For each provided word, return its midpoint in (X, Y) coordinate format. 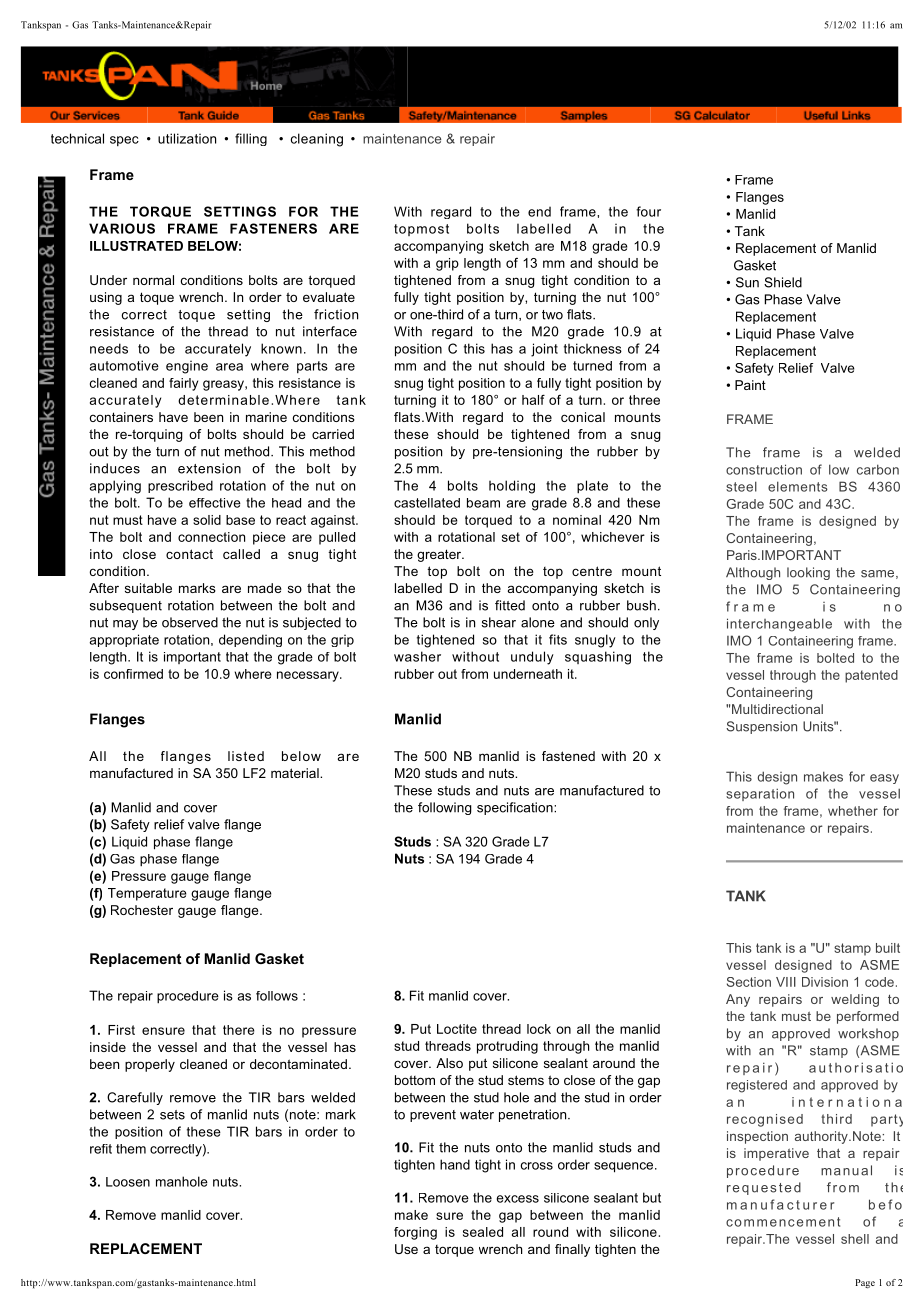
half (533, 399)
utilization (187, 138)
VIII (786, 982)
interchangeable (779, 625)
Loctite (457, 1029)
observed (190, 622)
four (648, 211)
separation (760, 794)
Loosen (128, 1182)
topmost (421, 230)
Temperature (147, 894)
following (445, 808)
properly (150, 1065)
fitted (510, 605)
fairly (183, 384)
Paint (750, 385)
